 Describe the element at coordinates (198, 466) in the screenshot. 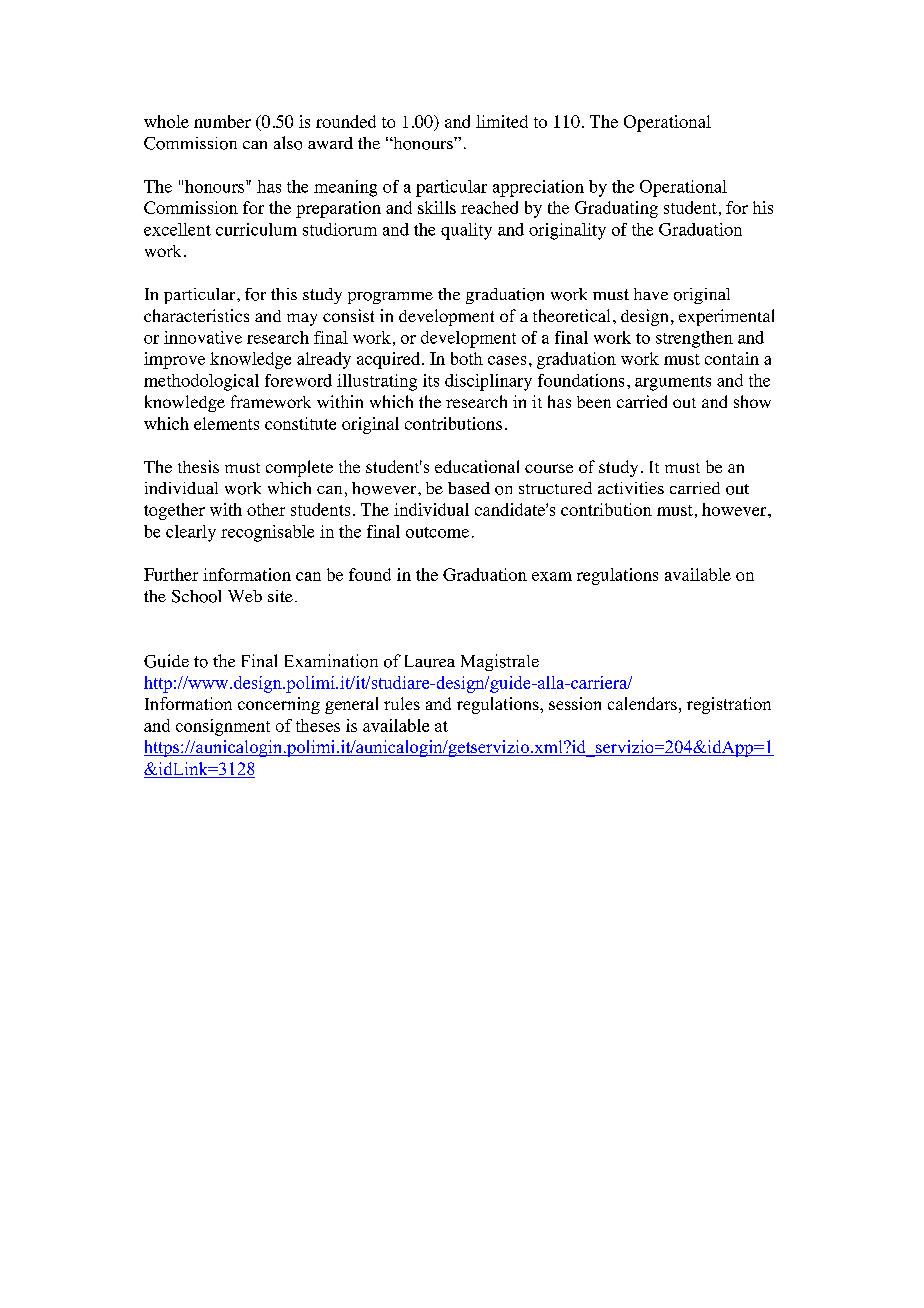

I see `thesis` at that location.
